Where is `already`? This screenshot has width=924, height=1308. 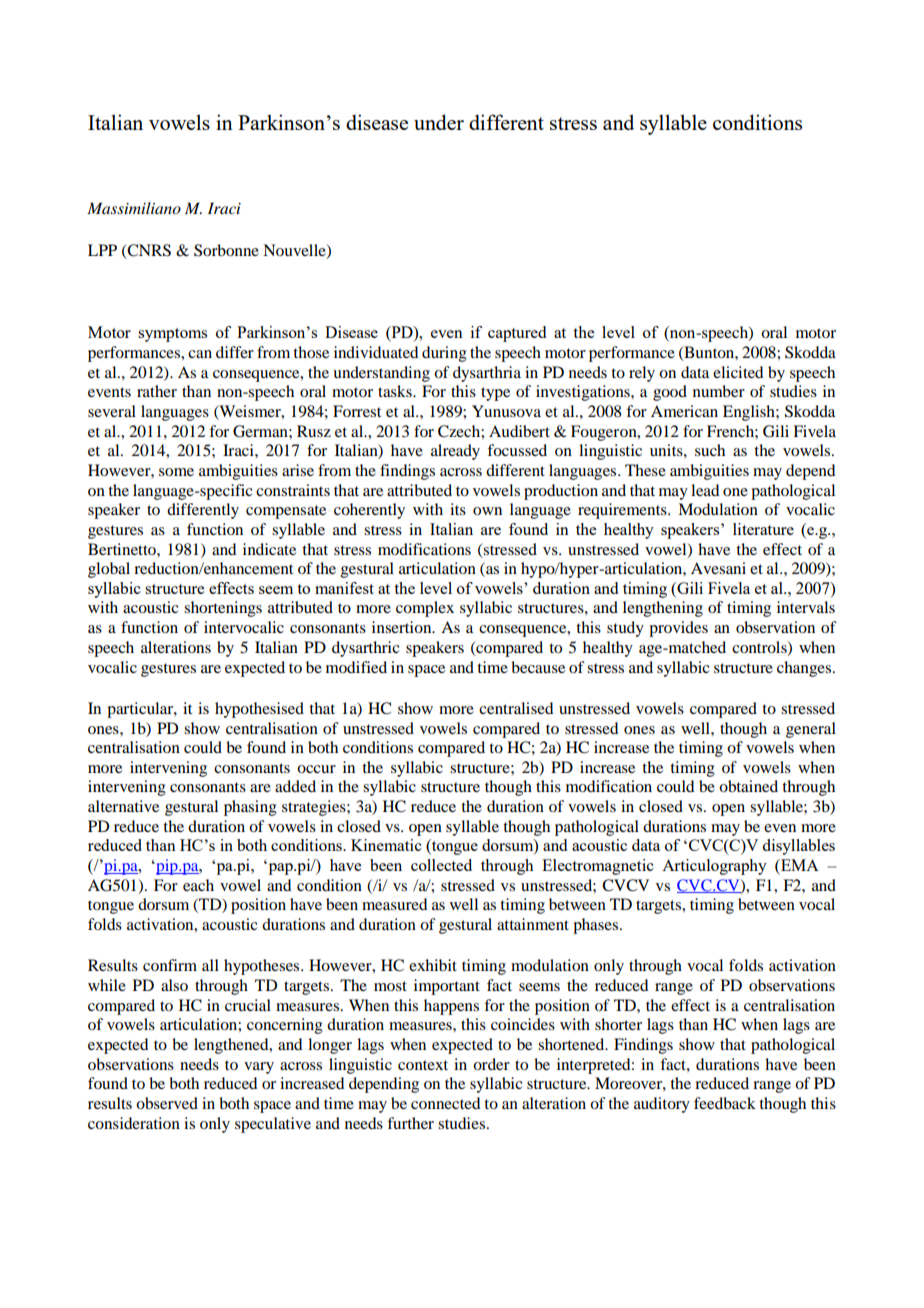 already is located at coordinates (455, 452).
